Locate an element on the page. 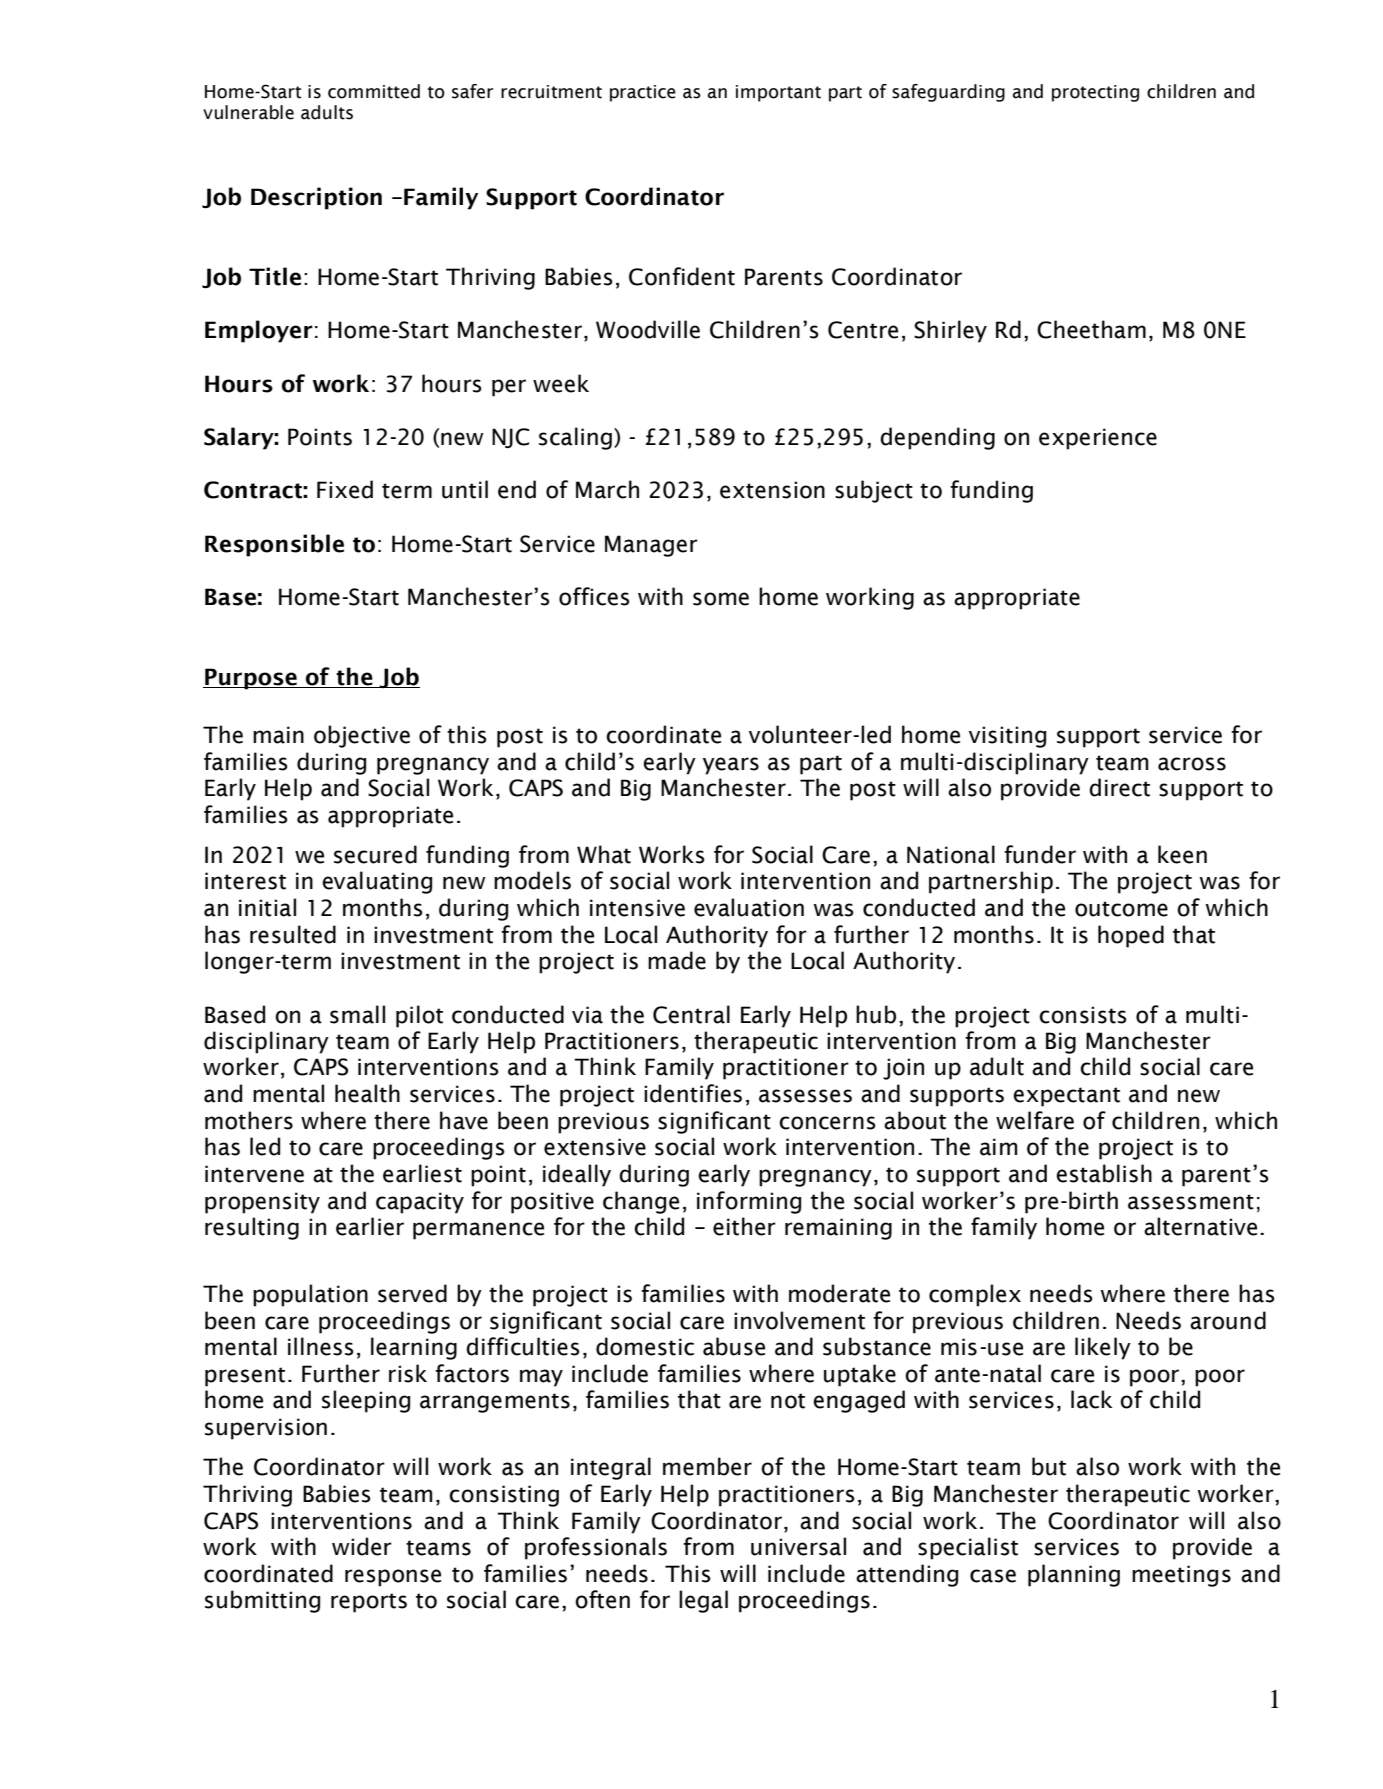  important is located at coordinates (778, 93).
